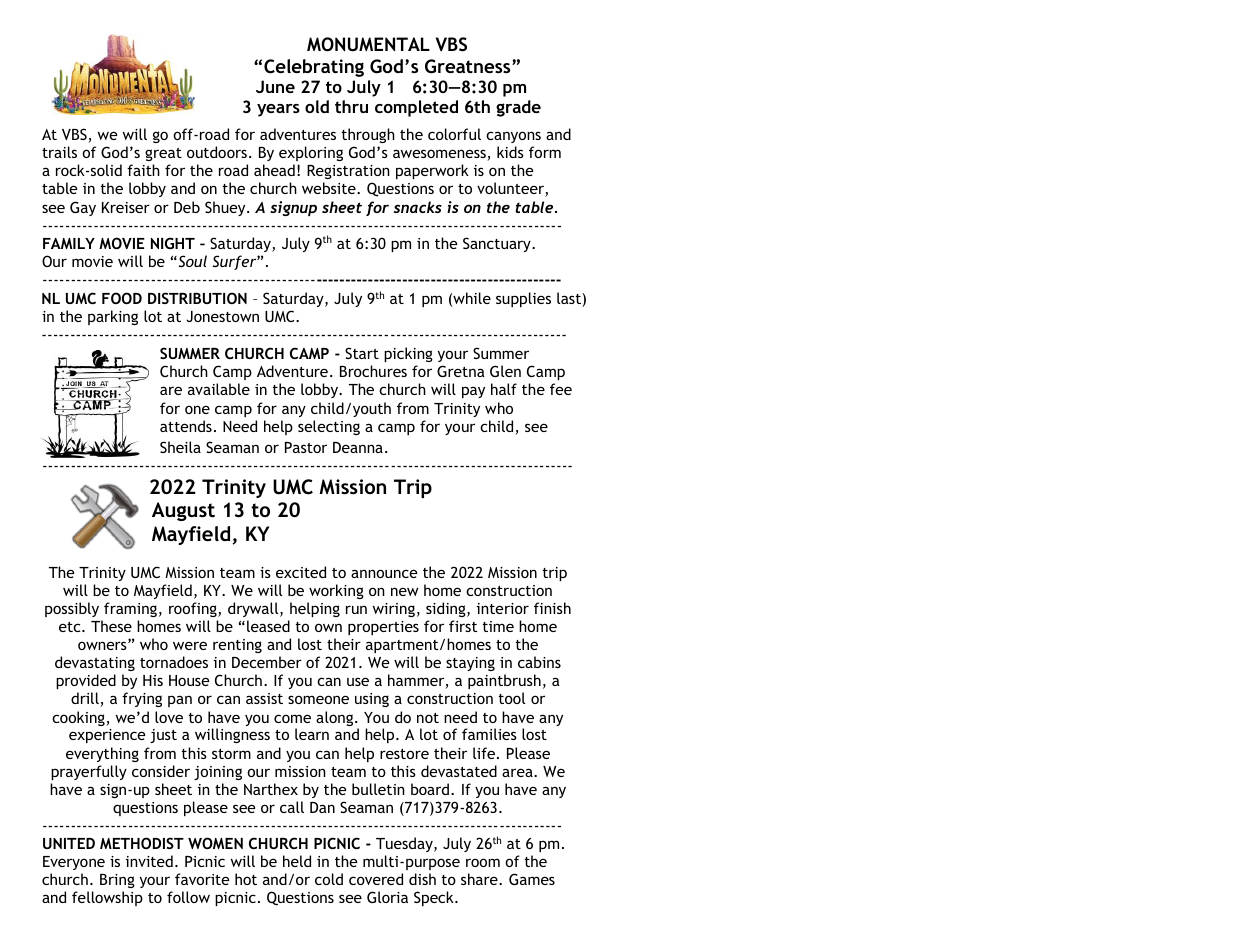 The image size is (1233, 952). I want to click on working, so click(336, 591).
